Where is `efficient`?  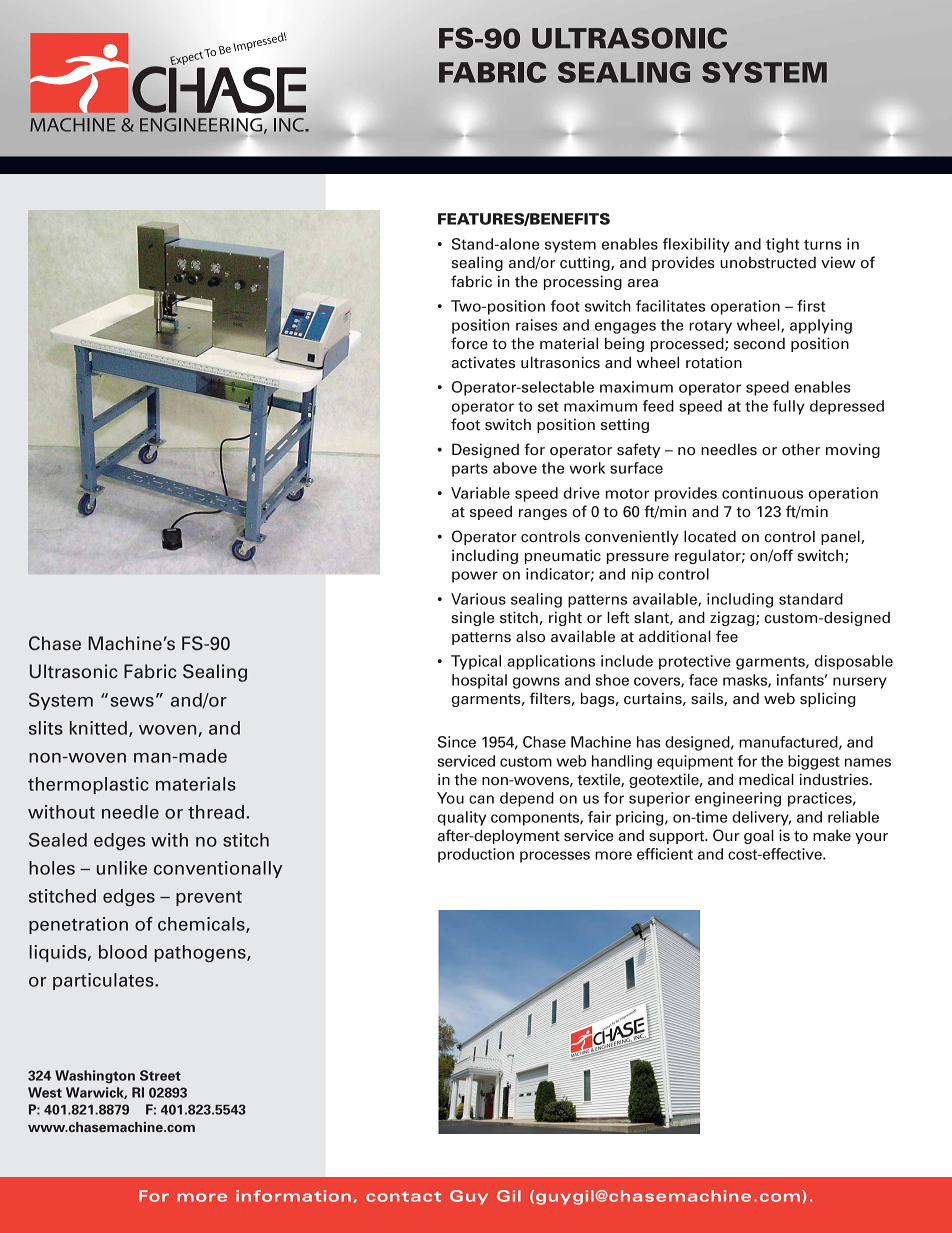 efficient is located at coordinates (665, 854).
